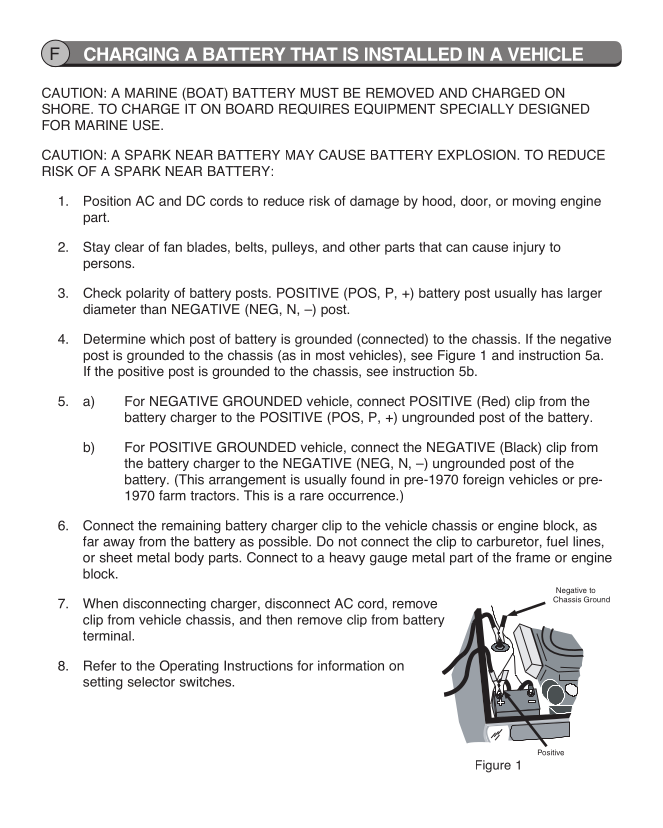 Image resolution: width=663 pixels, height=828 pixels. Describe the element at coordinates (131, 54) in the screenshot. I see `CHARGING` at that location.
